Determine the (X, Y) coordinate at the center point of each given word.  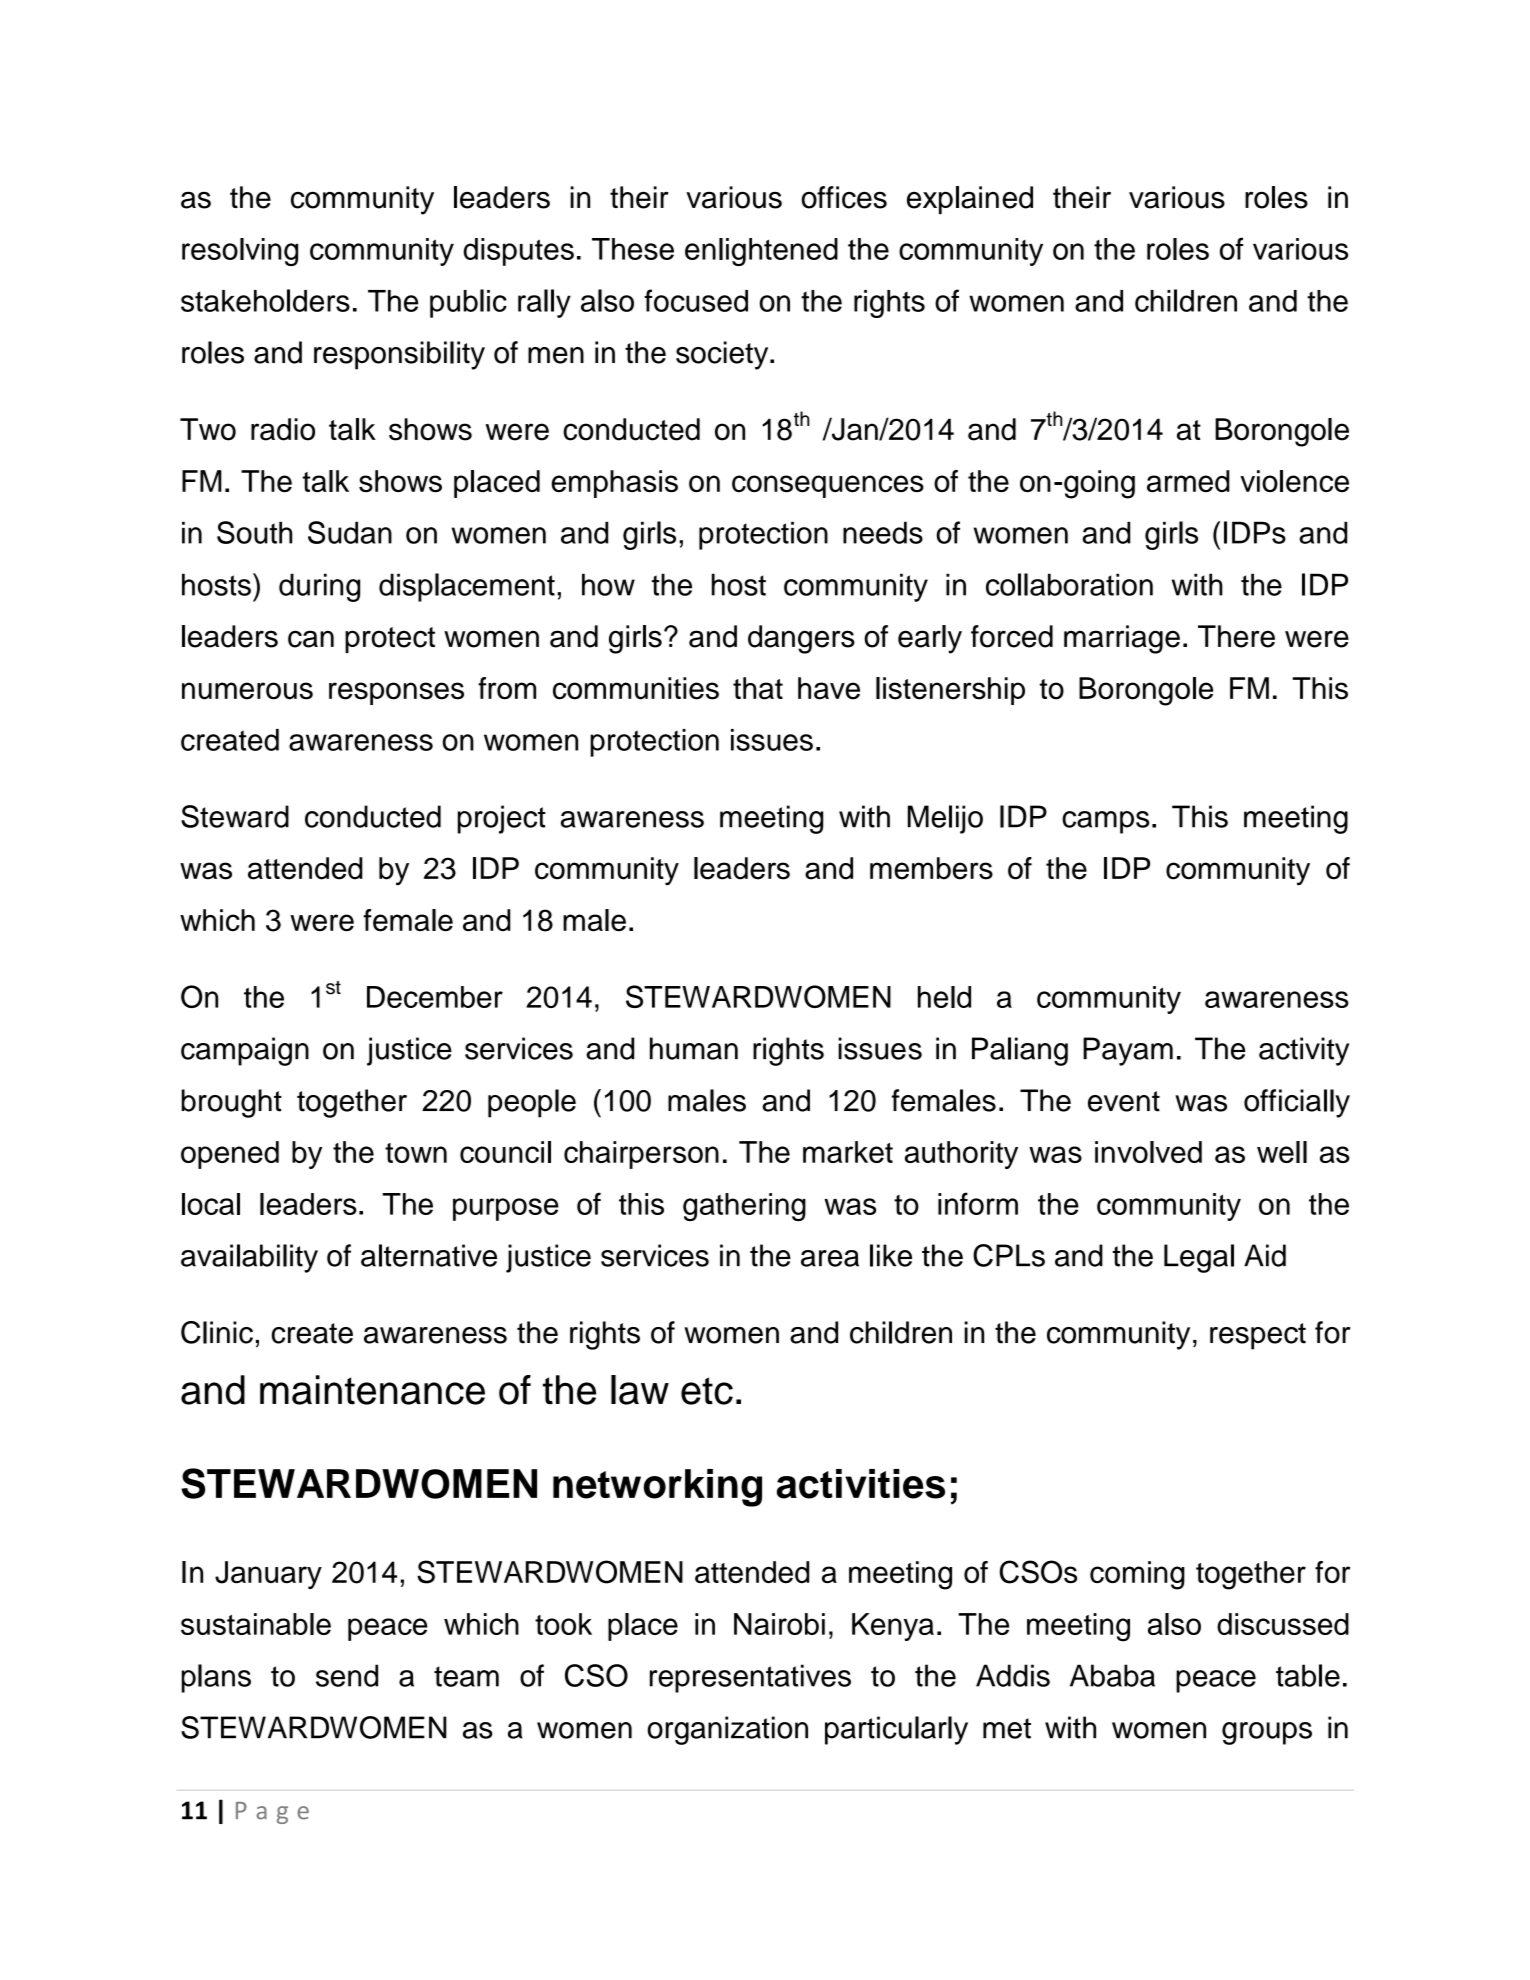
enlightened (761, 252)
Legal (1199, 1258)
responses (396, 693)
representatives (750, 1678)
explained (970, 200)
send (347, 1675)
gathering (744, 1207)
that (758, 688)
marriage (1122, 639)
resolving (240, 252)
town (416, 1153)
